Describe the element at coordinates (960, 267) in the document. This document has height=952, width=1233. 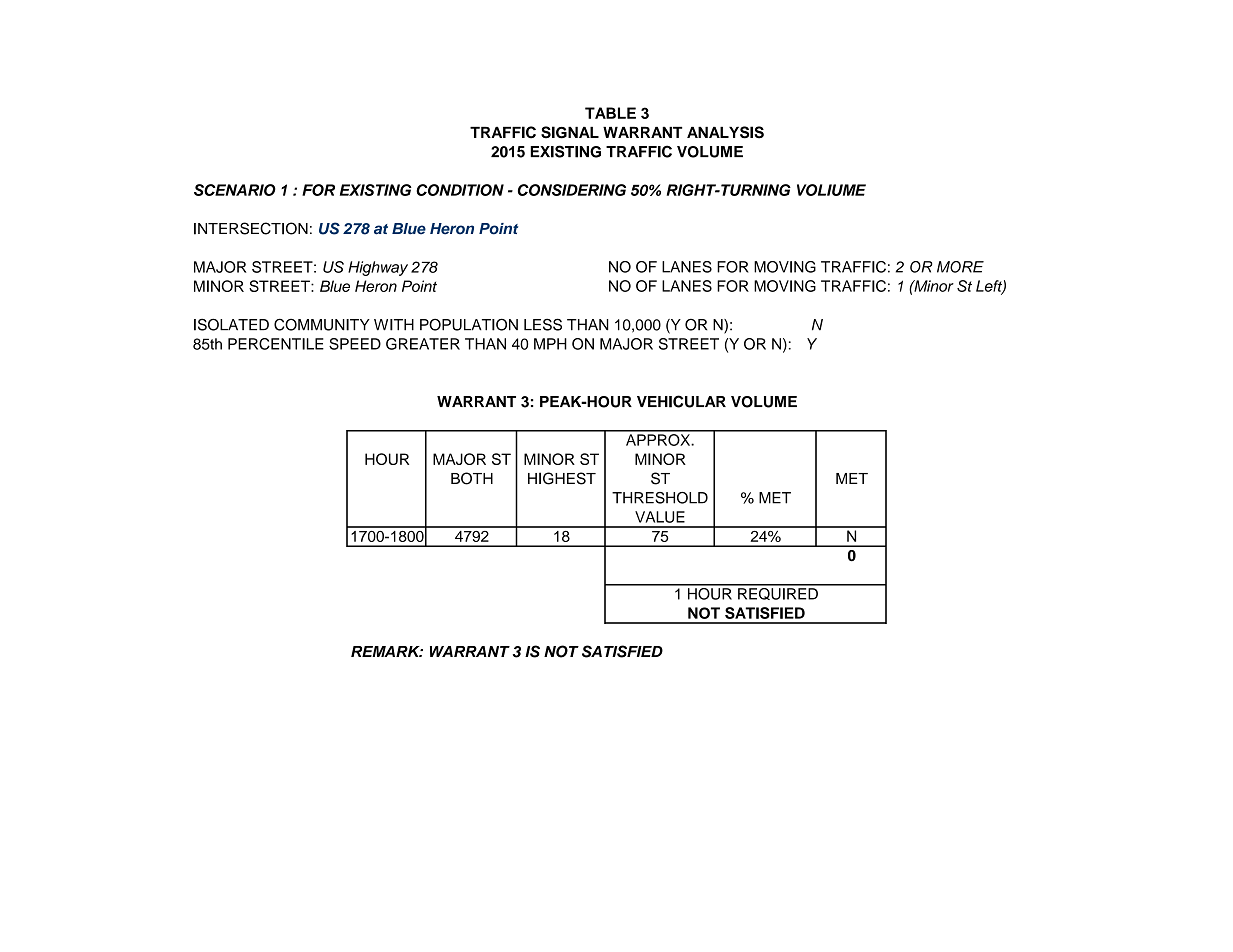
I see `MORE` at that location.
